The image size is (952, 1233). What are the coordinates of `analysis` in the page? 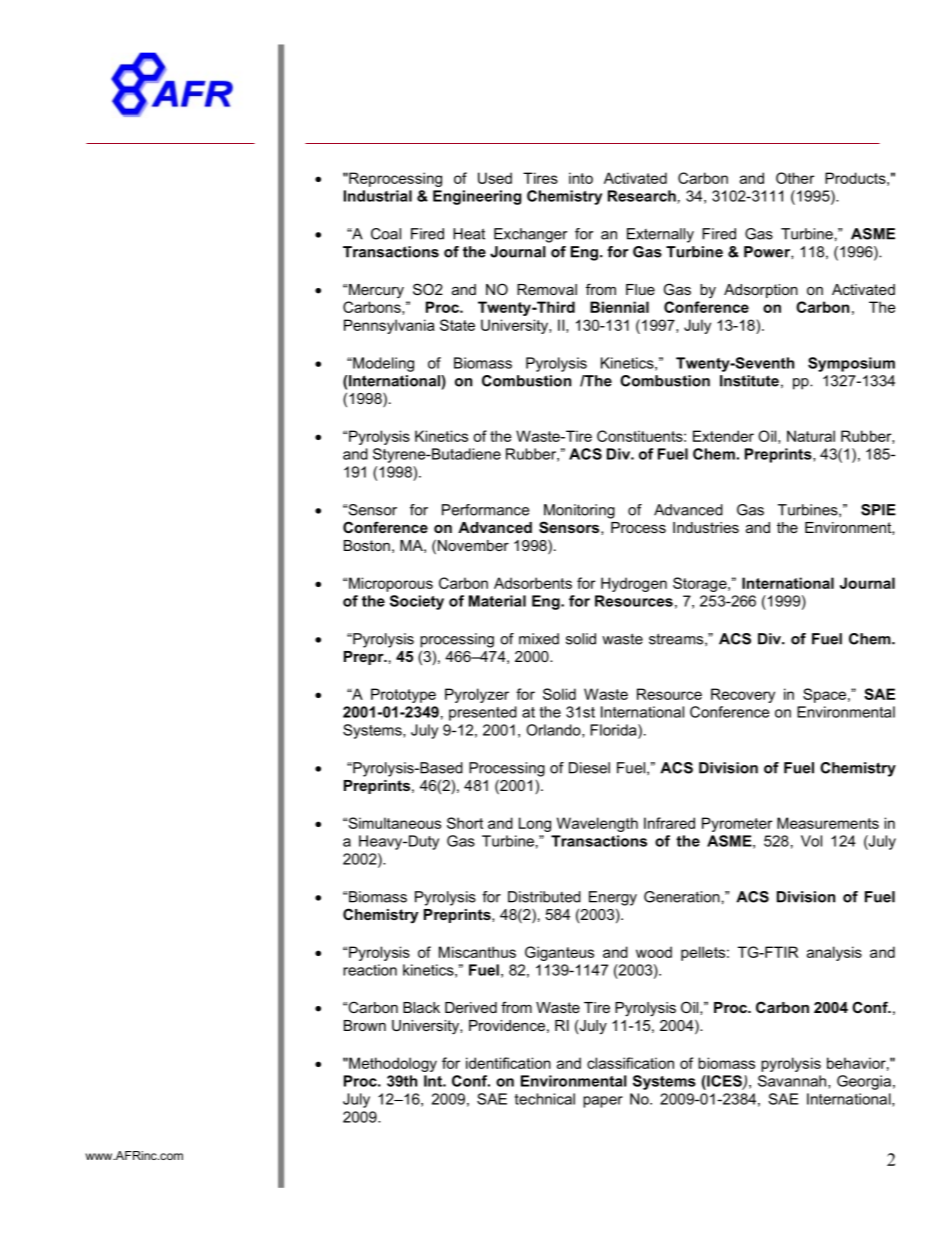 It's located at (834, 953).
